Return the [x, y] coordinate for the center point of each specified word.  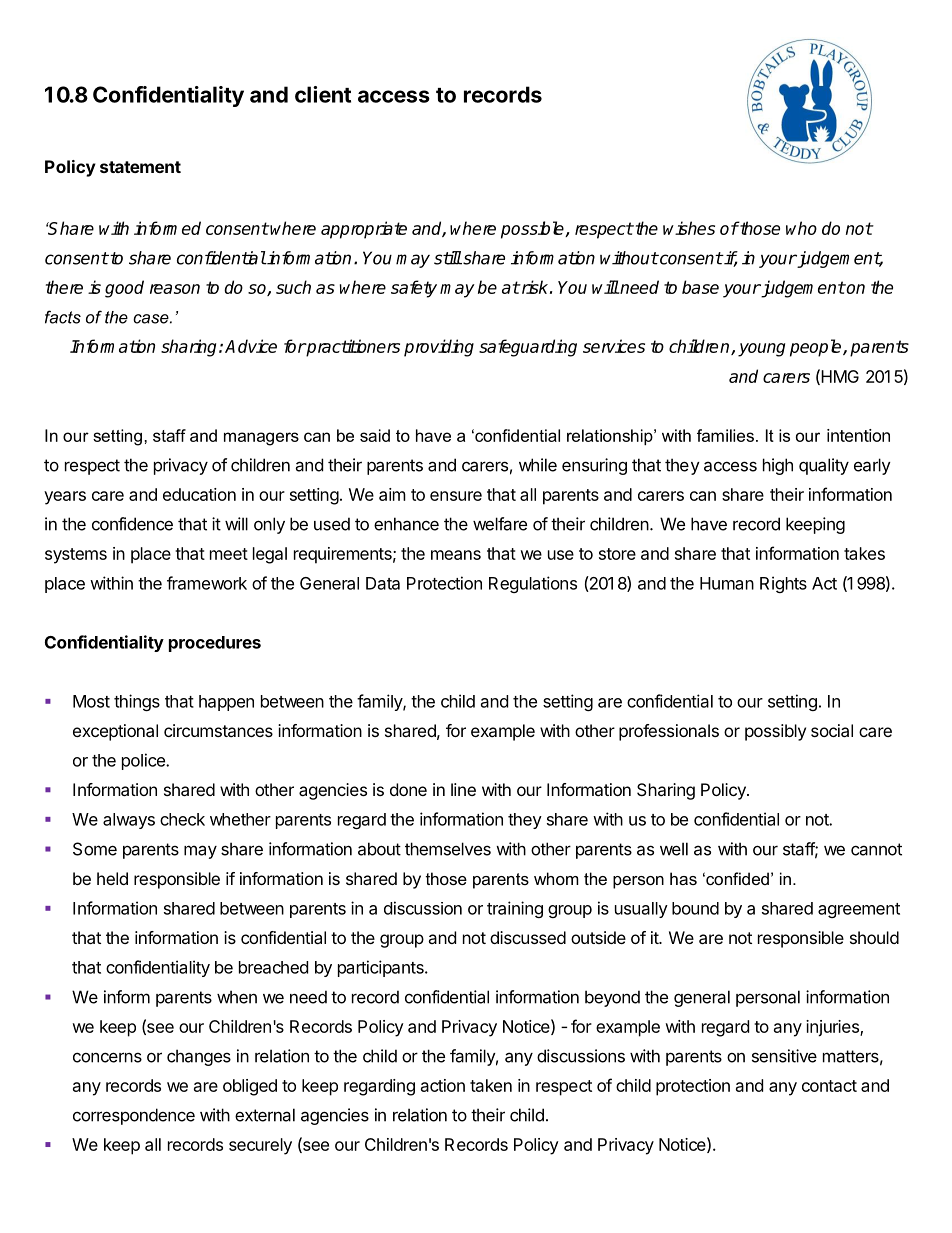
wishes [689, 228]
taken [491, 1085]
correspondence [134, 1116]
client [323, 94]
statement [140, 167]
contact [829, 1086]
